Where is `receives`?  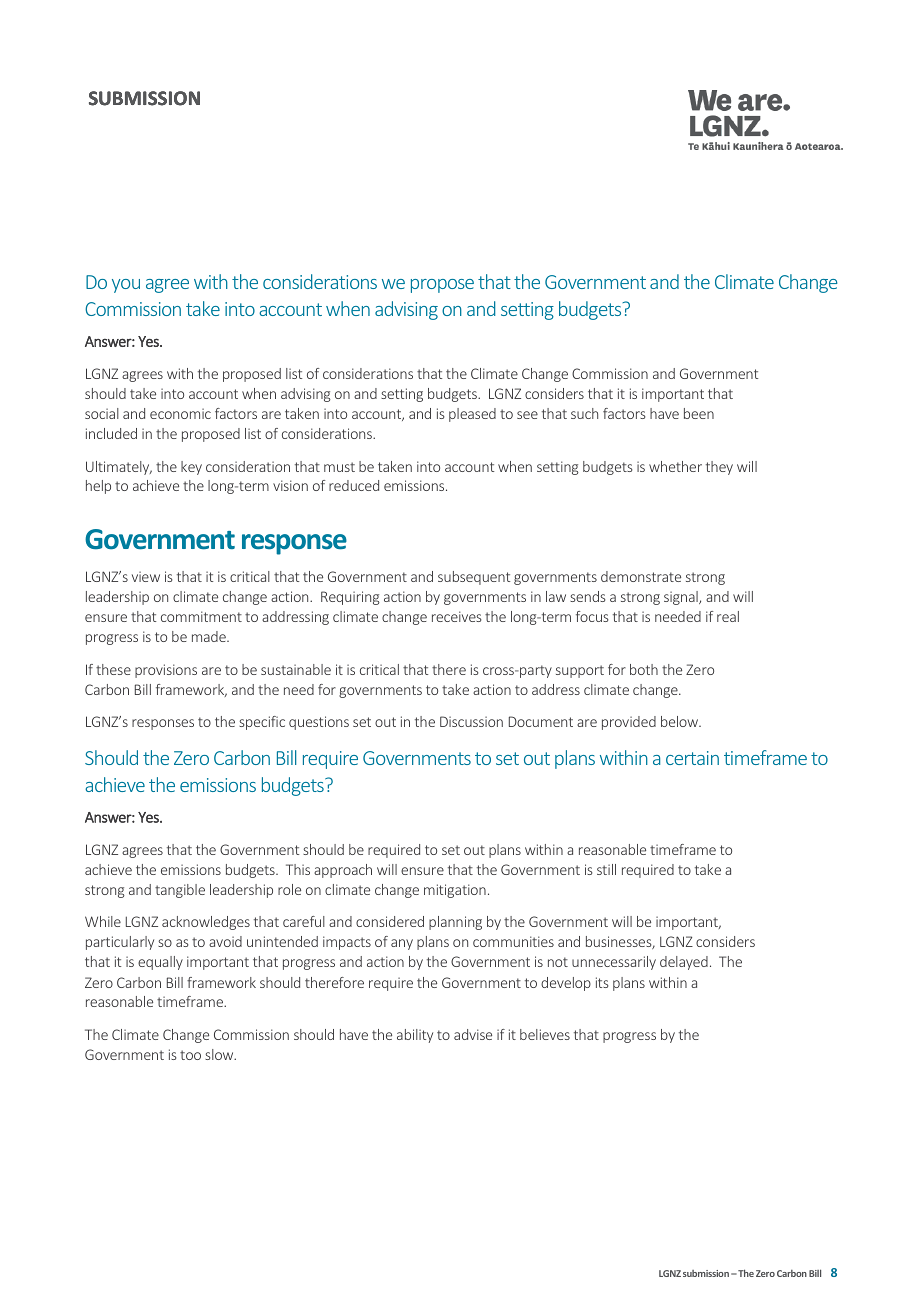
receives is located at coordinates (457, 616).
